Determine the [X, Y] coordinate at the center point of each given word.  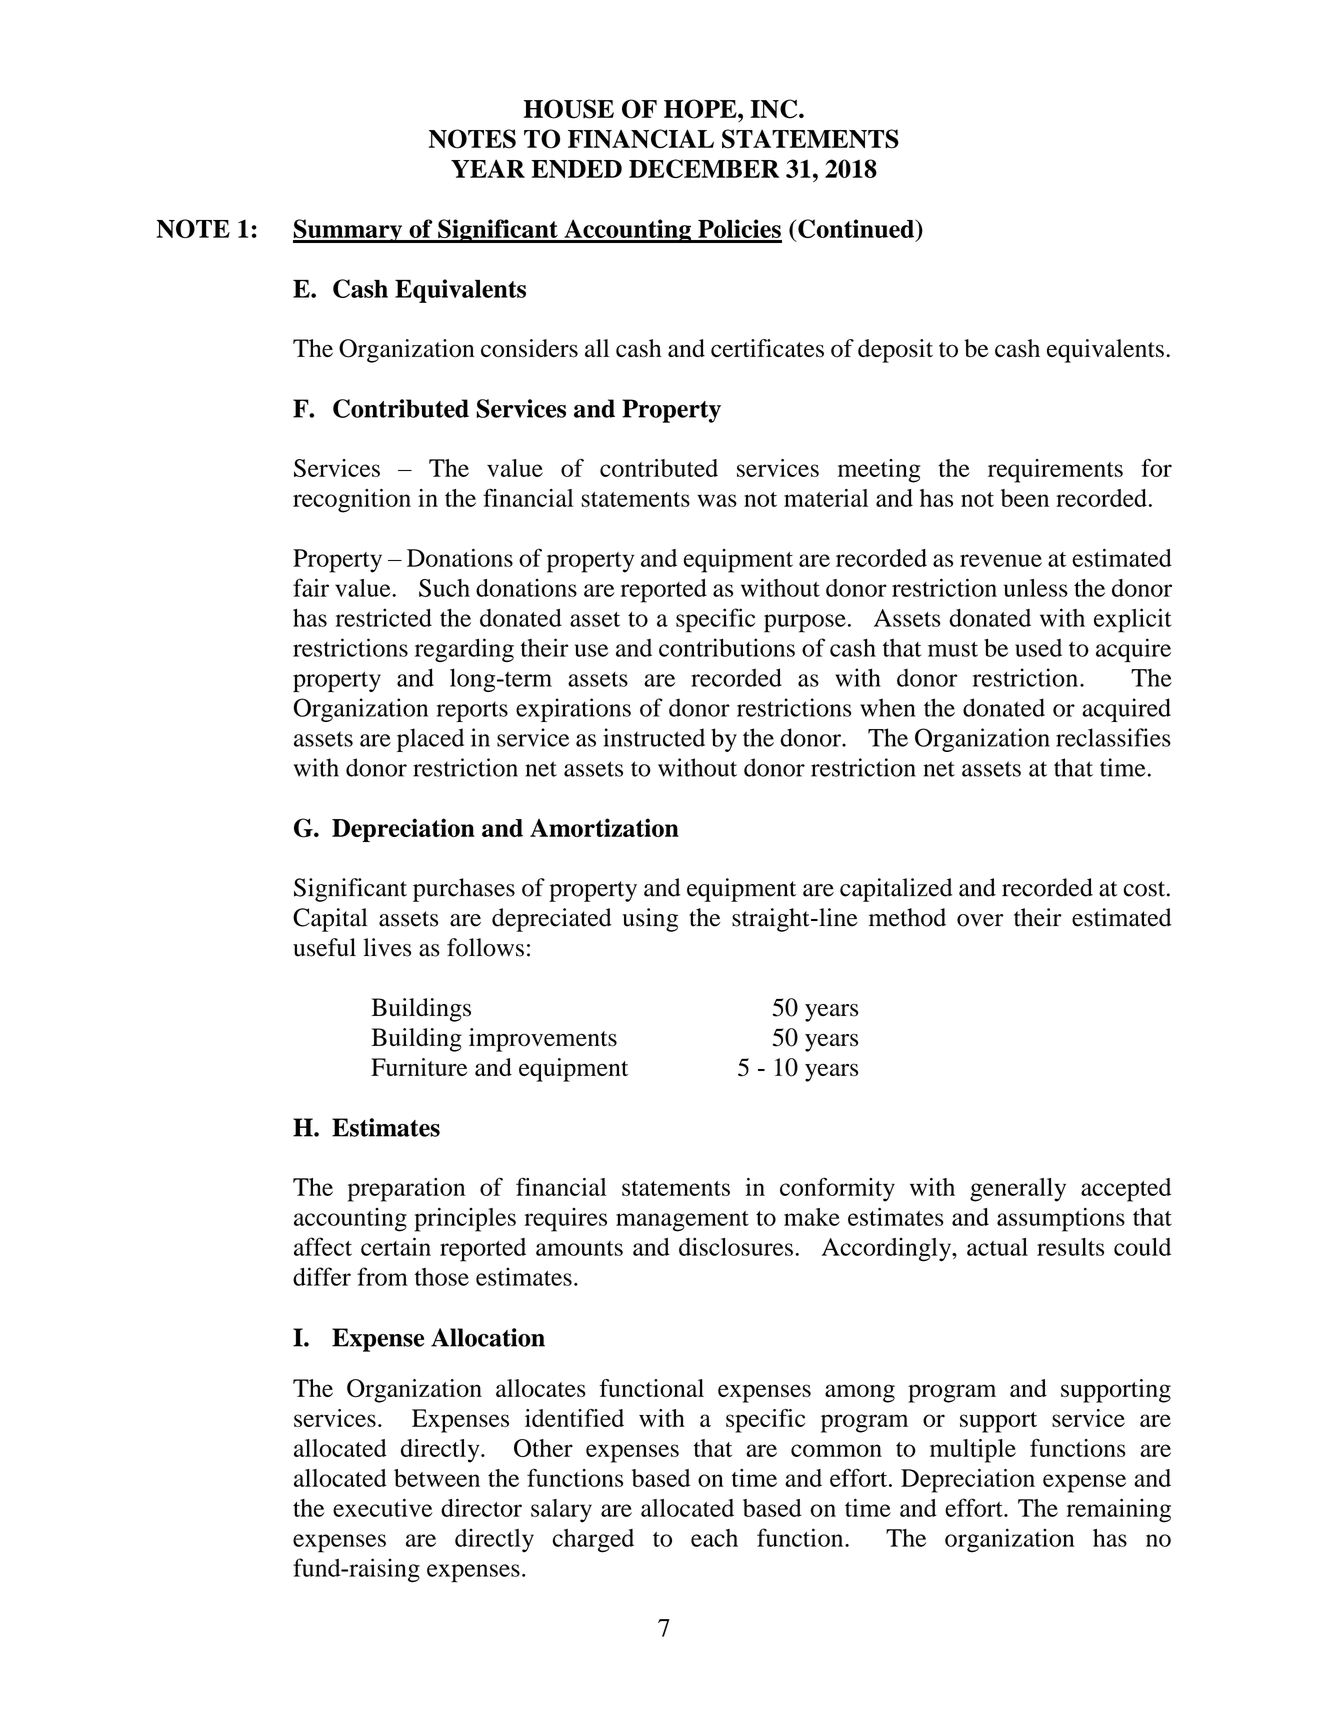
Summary [349, 231]
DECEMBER [704, 168]
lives [387, 947]
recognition [352, 501]
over [980, 920]
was [717, 500]
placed [430, 740]
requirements [1055, 471]
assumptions [1061, 1220]
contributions [727, 647]
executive [382, 1507]
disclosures [736, 1246]
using [650, 920]
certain [396, 1246]
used [1038, 648]
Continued [857, 230]
